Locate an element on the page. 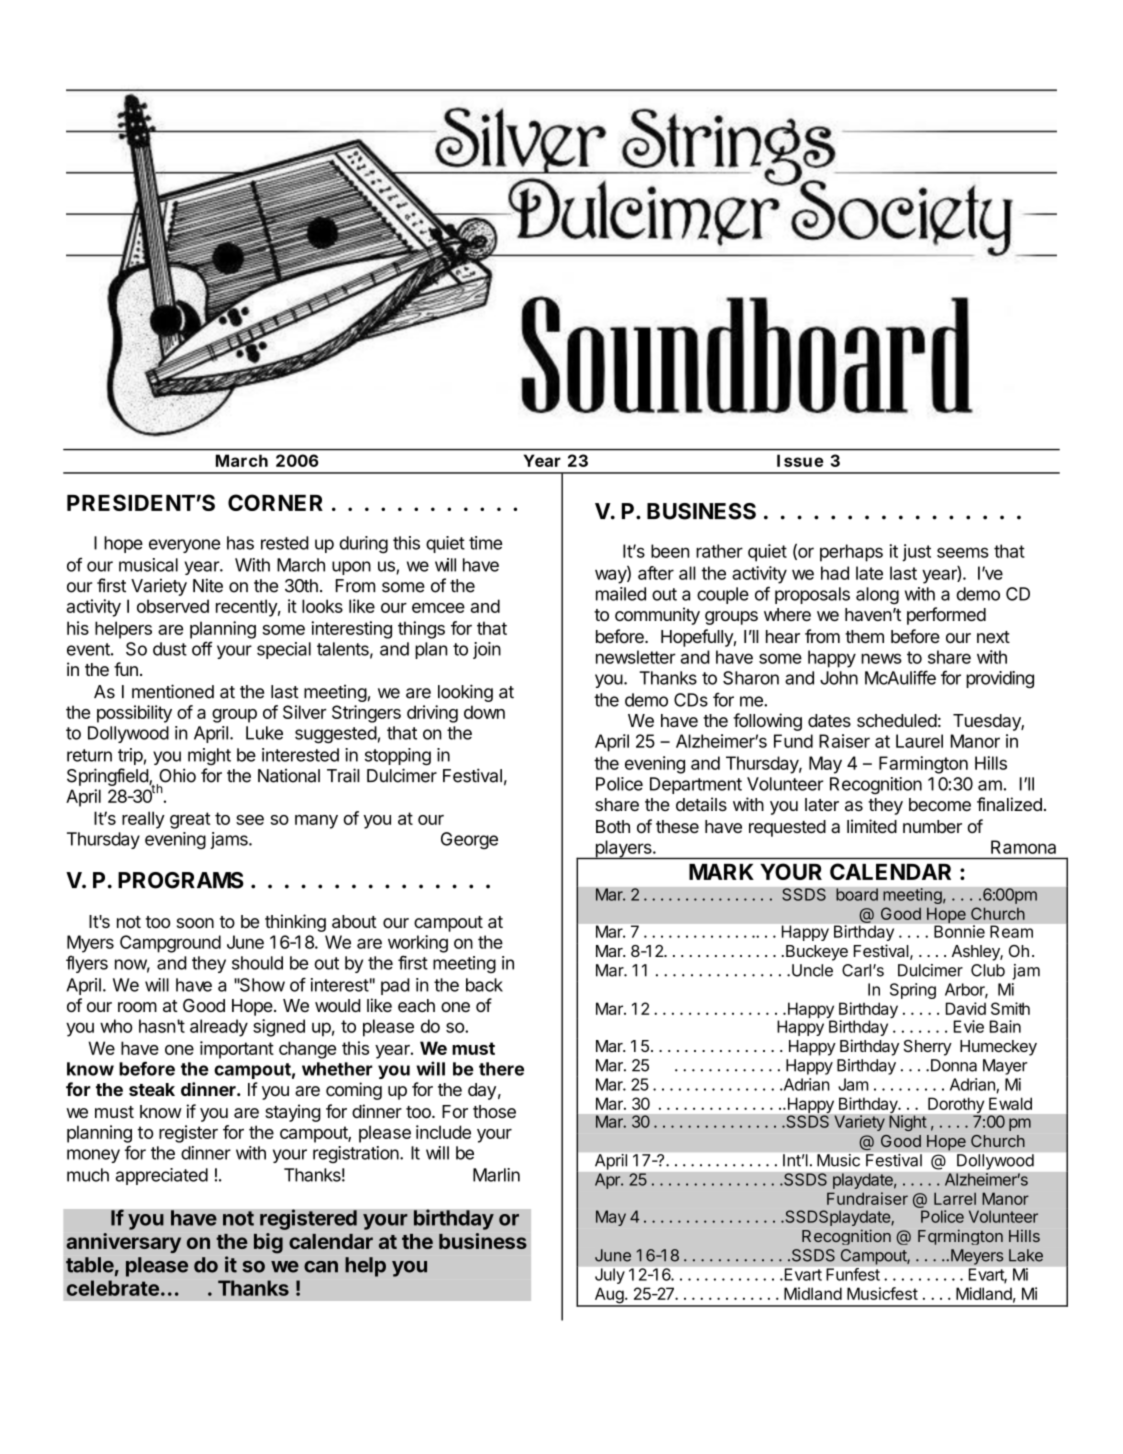 This document has height=1454, width=1123. Issue is located at coordinates (800, 460).
